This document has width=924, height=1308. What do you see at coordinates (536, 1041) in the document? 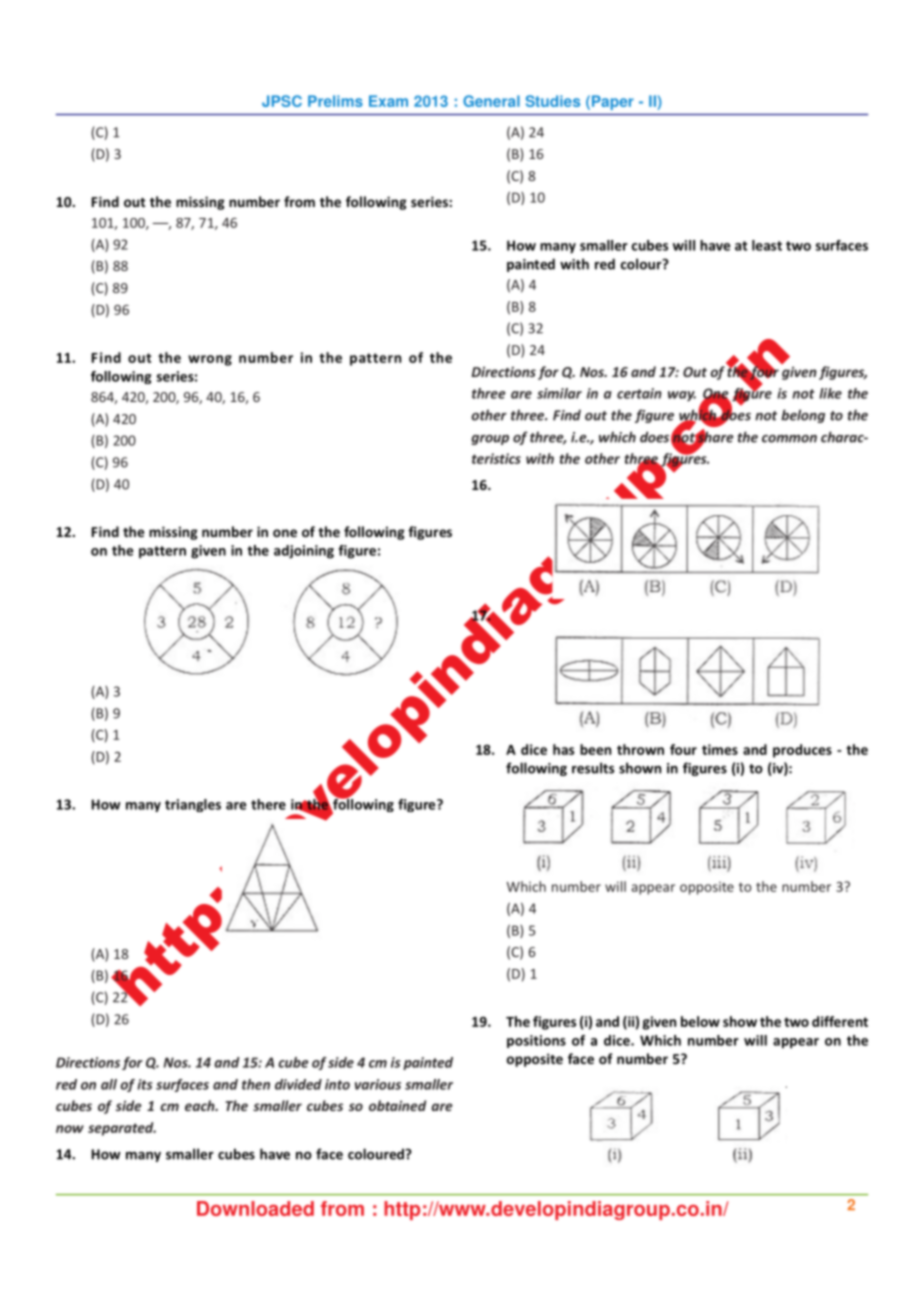
I see `positions` at bounding box center [536, 1041].
